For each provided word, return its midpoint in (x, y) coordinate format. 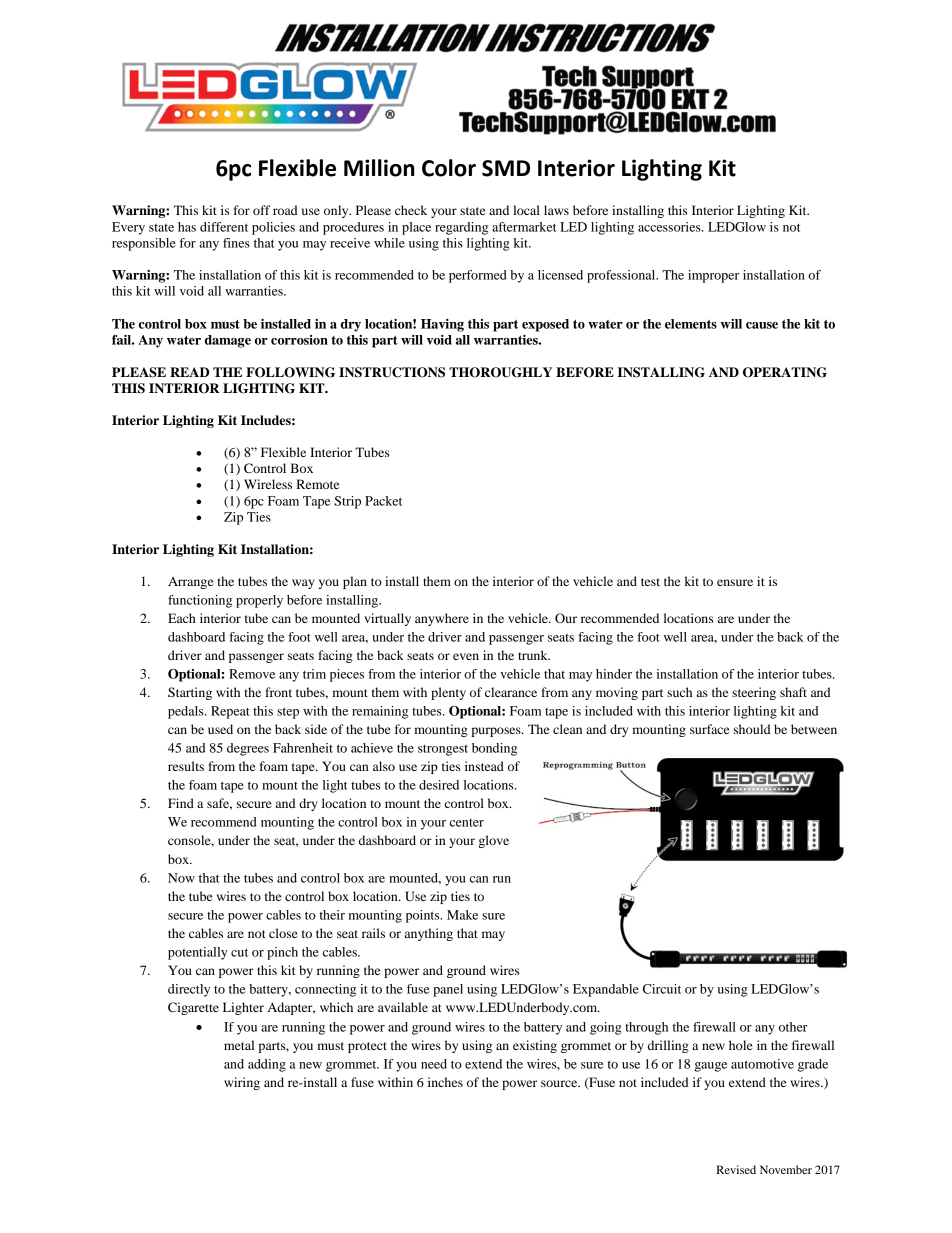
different (224, 227)
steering (754, 693)
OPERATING (785, 372)
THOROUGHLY (500, 372)
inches (445, 1082)
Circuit (662, 989)
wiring (242, 1083)
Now (181, 878)
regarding (461, 228)
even (466, 656)
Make (462, 915)
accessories (670, 227)
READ (189, 372)
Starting (190, 693)
